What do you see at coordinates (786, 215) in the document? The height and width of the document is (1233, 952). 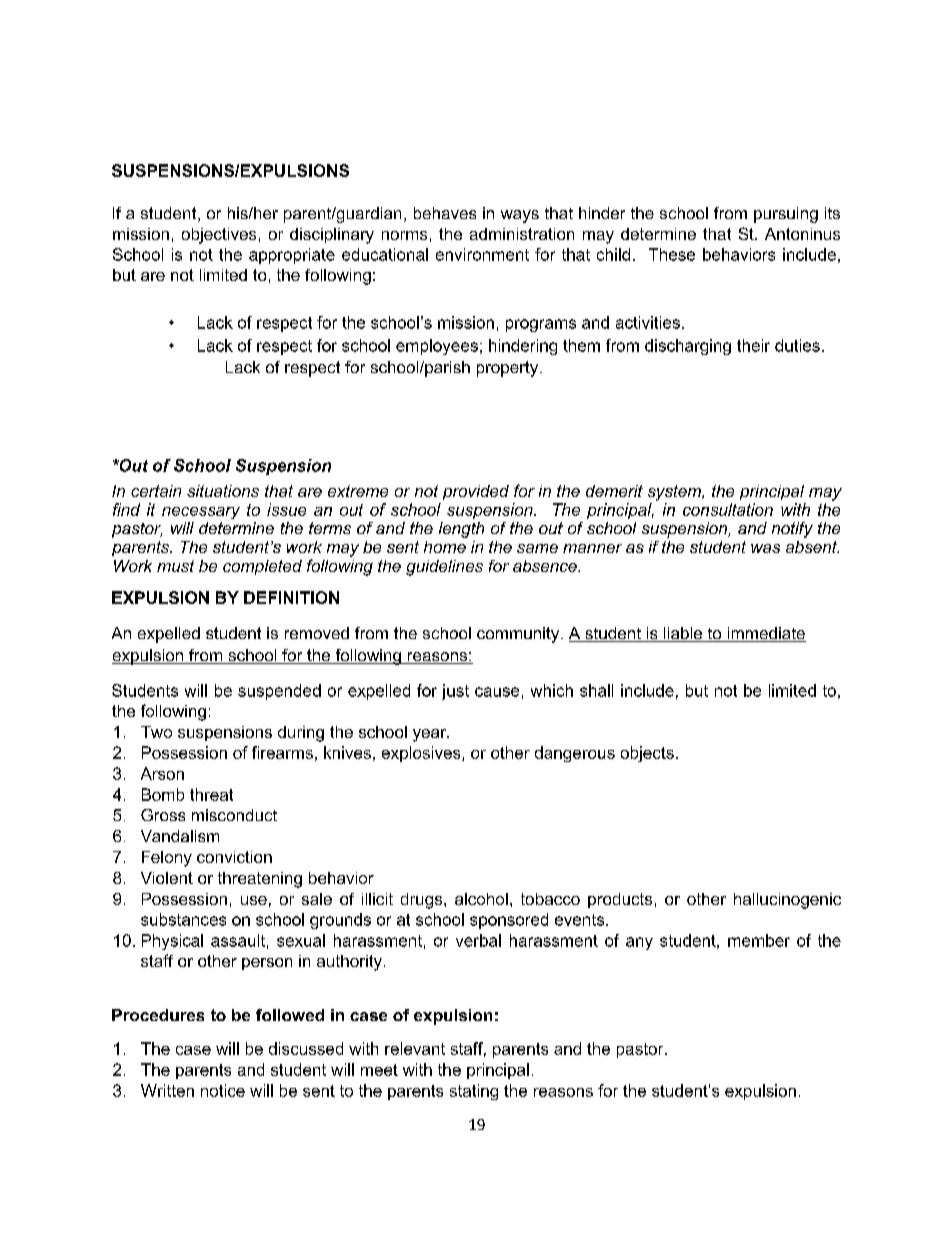 I see `pursuing` at bounding box center [786, 215].
